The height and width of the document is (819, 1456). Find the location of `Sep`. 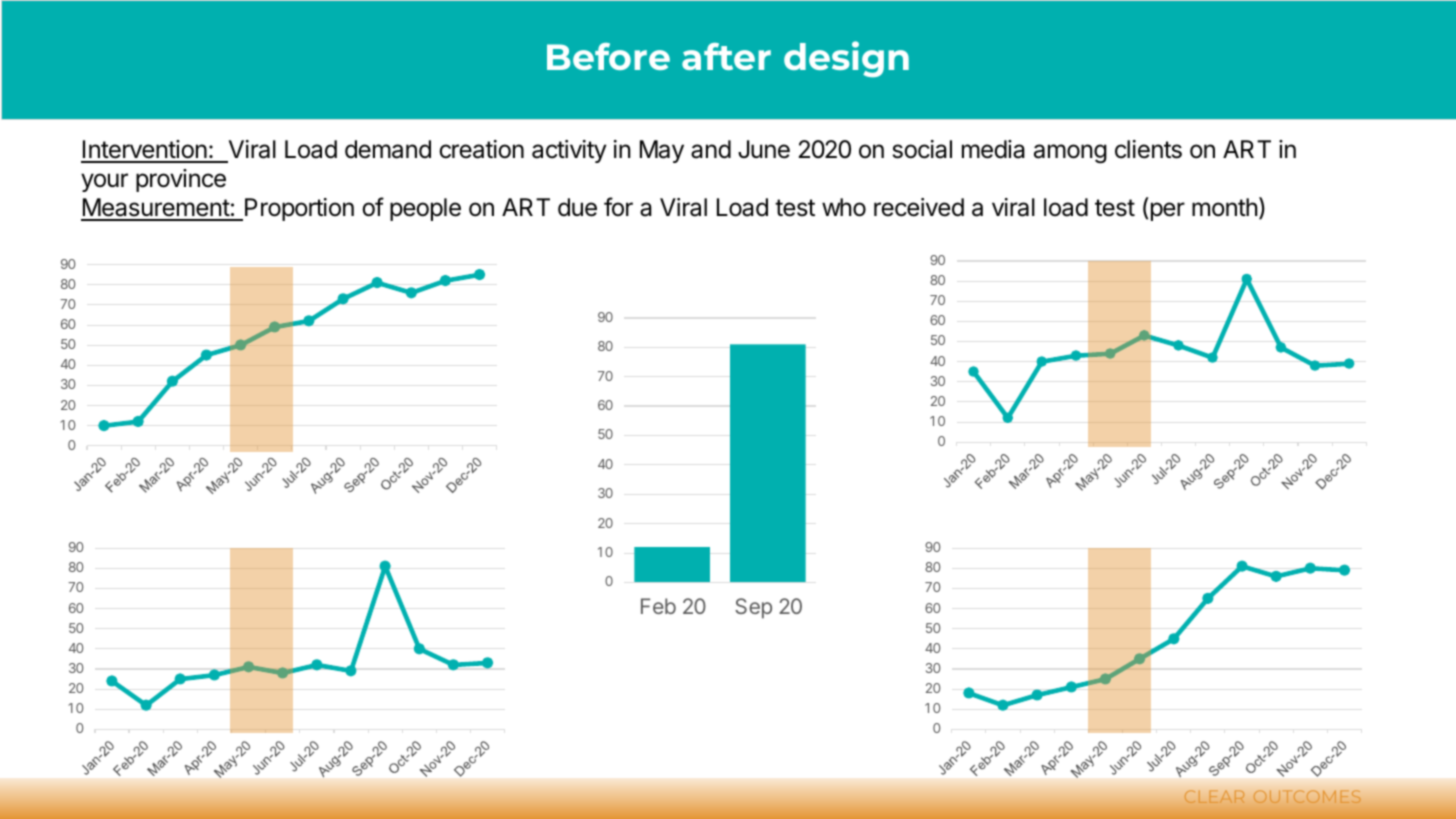

Sep is located at coordinates (753, 608).
